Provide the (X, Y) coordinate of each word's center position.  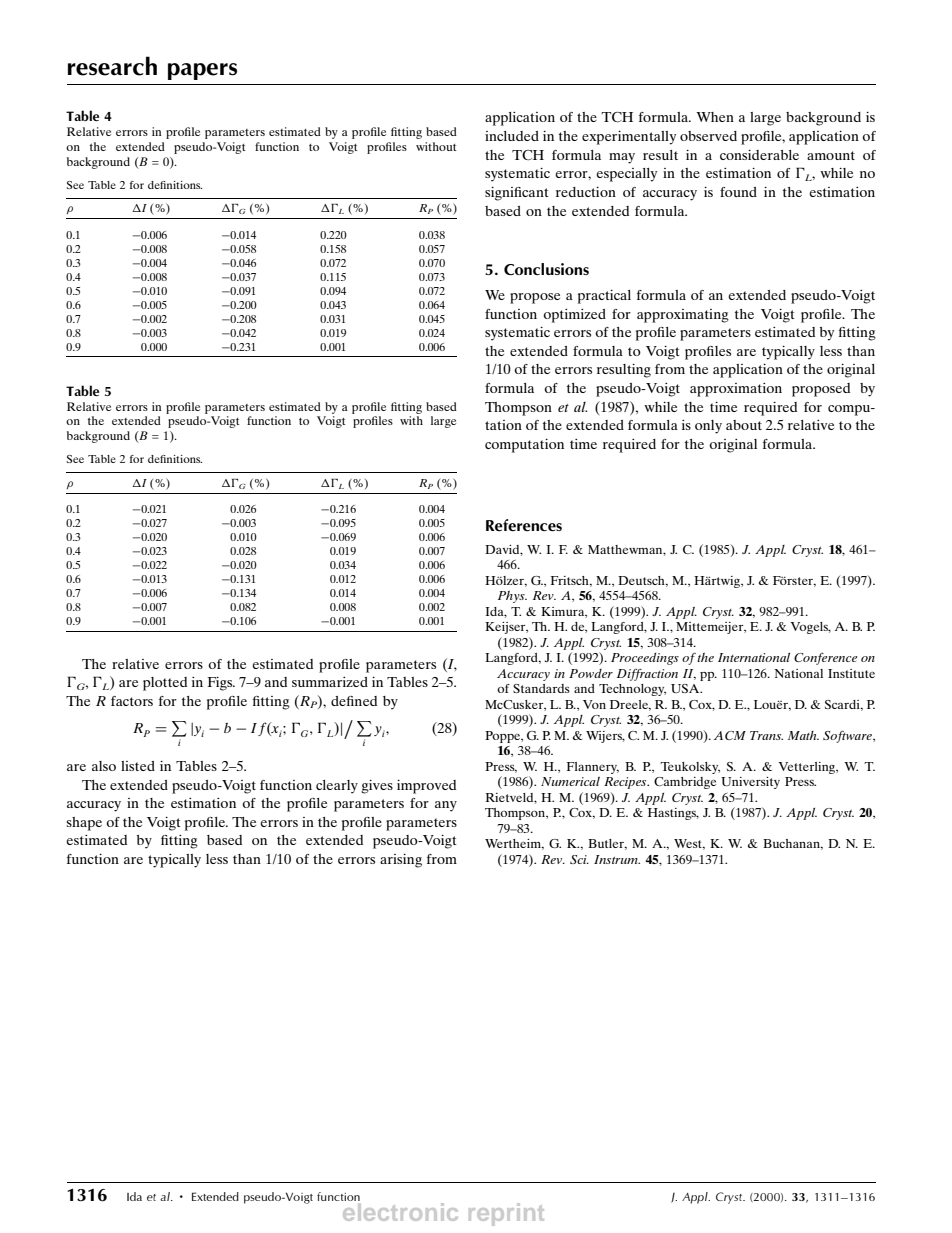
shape (84, 824)
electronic (399, 1210)
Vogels (810, 628)
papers (202, 71)
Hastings (673, 814)
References (524, 525)
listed (138, 766)
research (112, 66)
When (715, 117)
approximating (683, 316)
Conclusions (546, 269)
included (512, 136)
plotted (165, 684)
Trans (766, 735)
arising (401, 861)
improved (426, 787)
